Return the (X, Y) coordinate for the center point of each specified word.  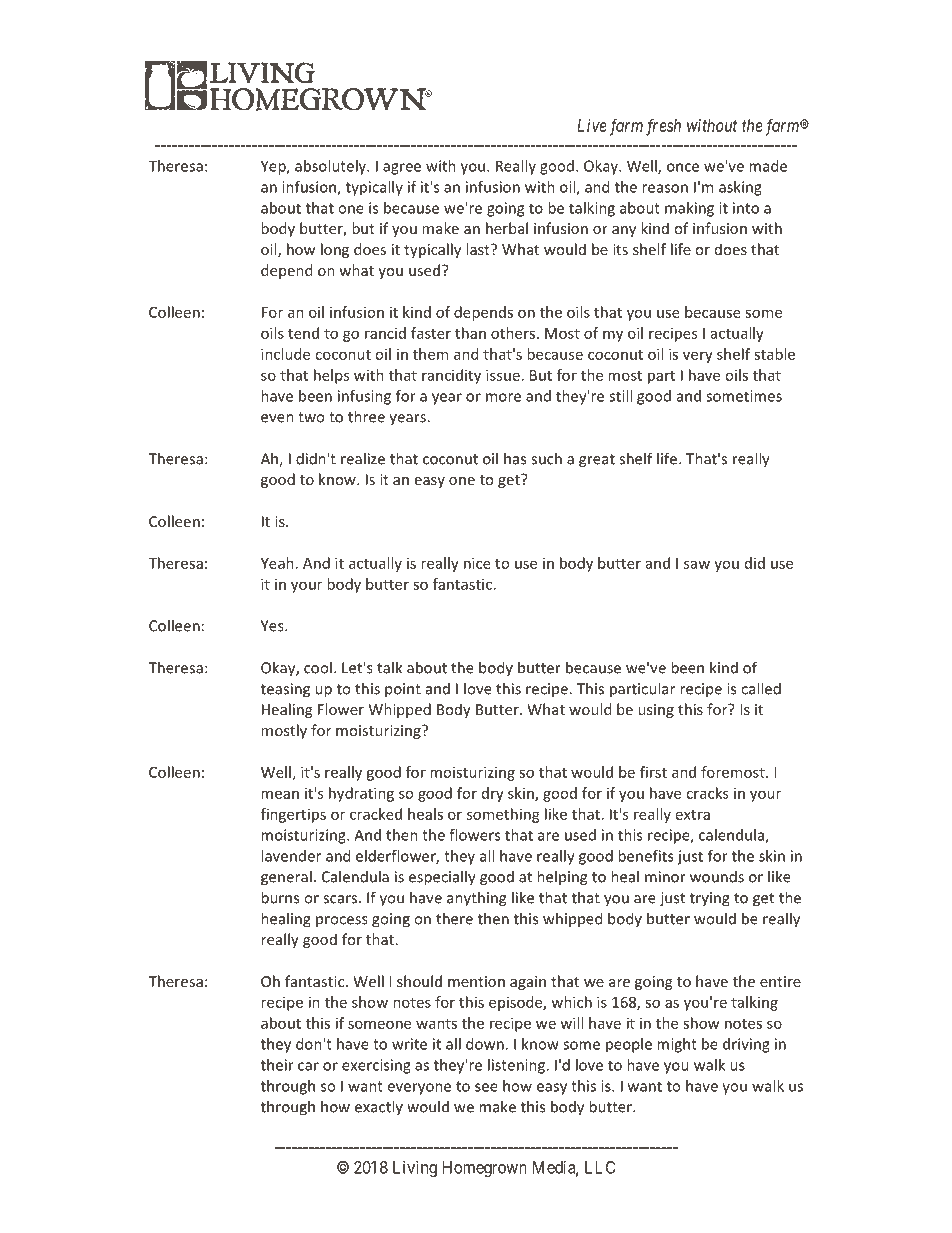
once (683, 167)
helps (331, 376)
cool (318, 667)
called (761, 688)
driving (746, 1045)
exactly (379, 1107)
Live (592, 125)
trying (710, 899)
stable (774, 354)
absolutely (331, 167)
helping (562, 878)
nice (477, 563)
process (342, 921)
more (503, 397)
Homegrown (485, 1169)
